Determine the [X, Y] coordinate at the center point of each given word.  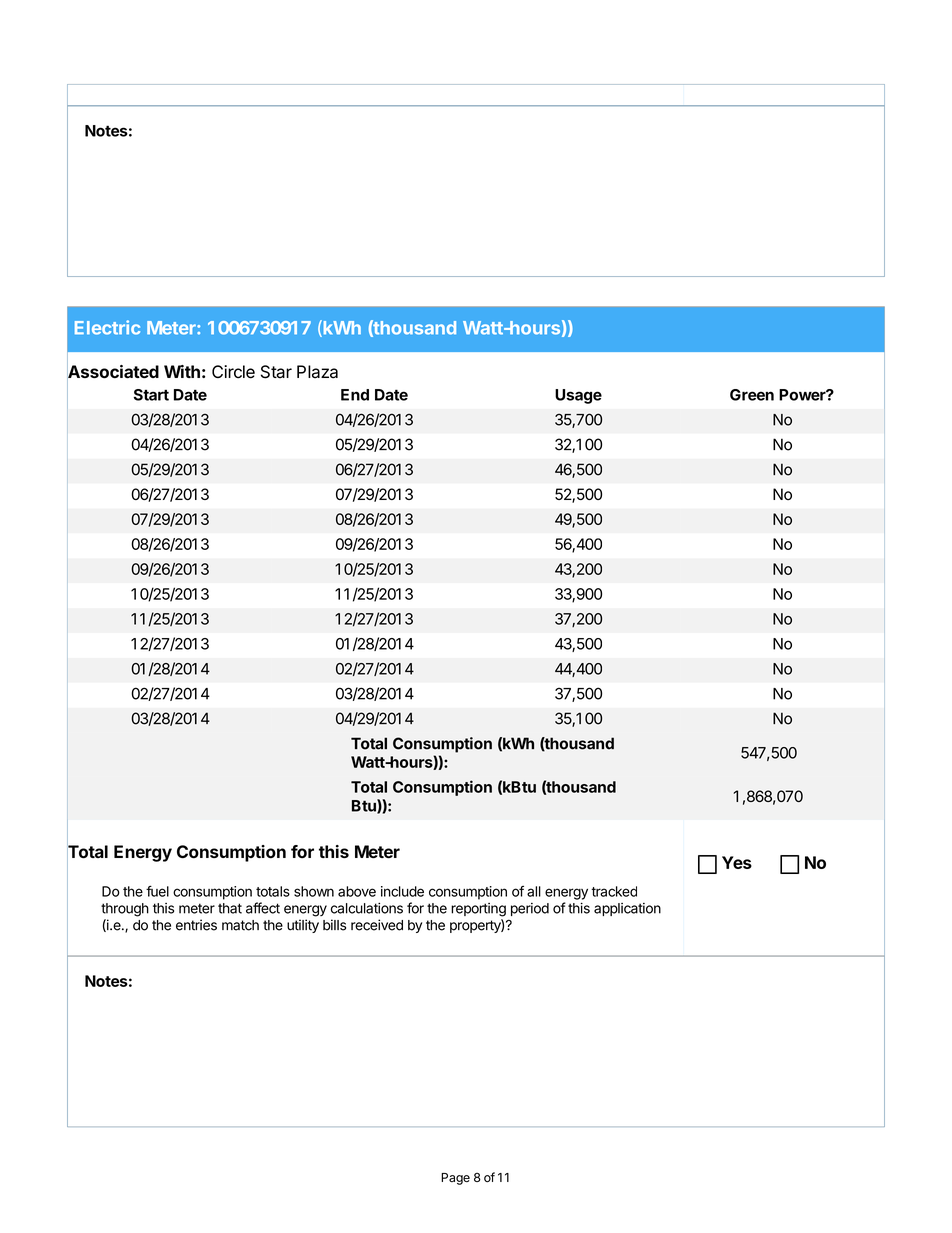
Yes [737, 862]
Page [455, 1179]
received [377, 925]
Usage [578, 396]
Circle [233, 372]
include [402, 891]
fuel [157, 891]
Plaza [317, 372]
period [530, 909]
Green [752, 395]
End [355, 395]
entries [196, 925]
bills [334, 925]
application [627, 909]
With [182, 371]
